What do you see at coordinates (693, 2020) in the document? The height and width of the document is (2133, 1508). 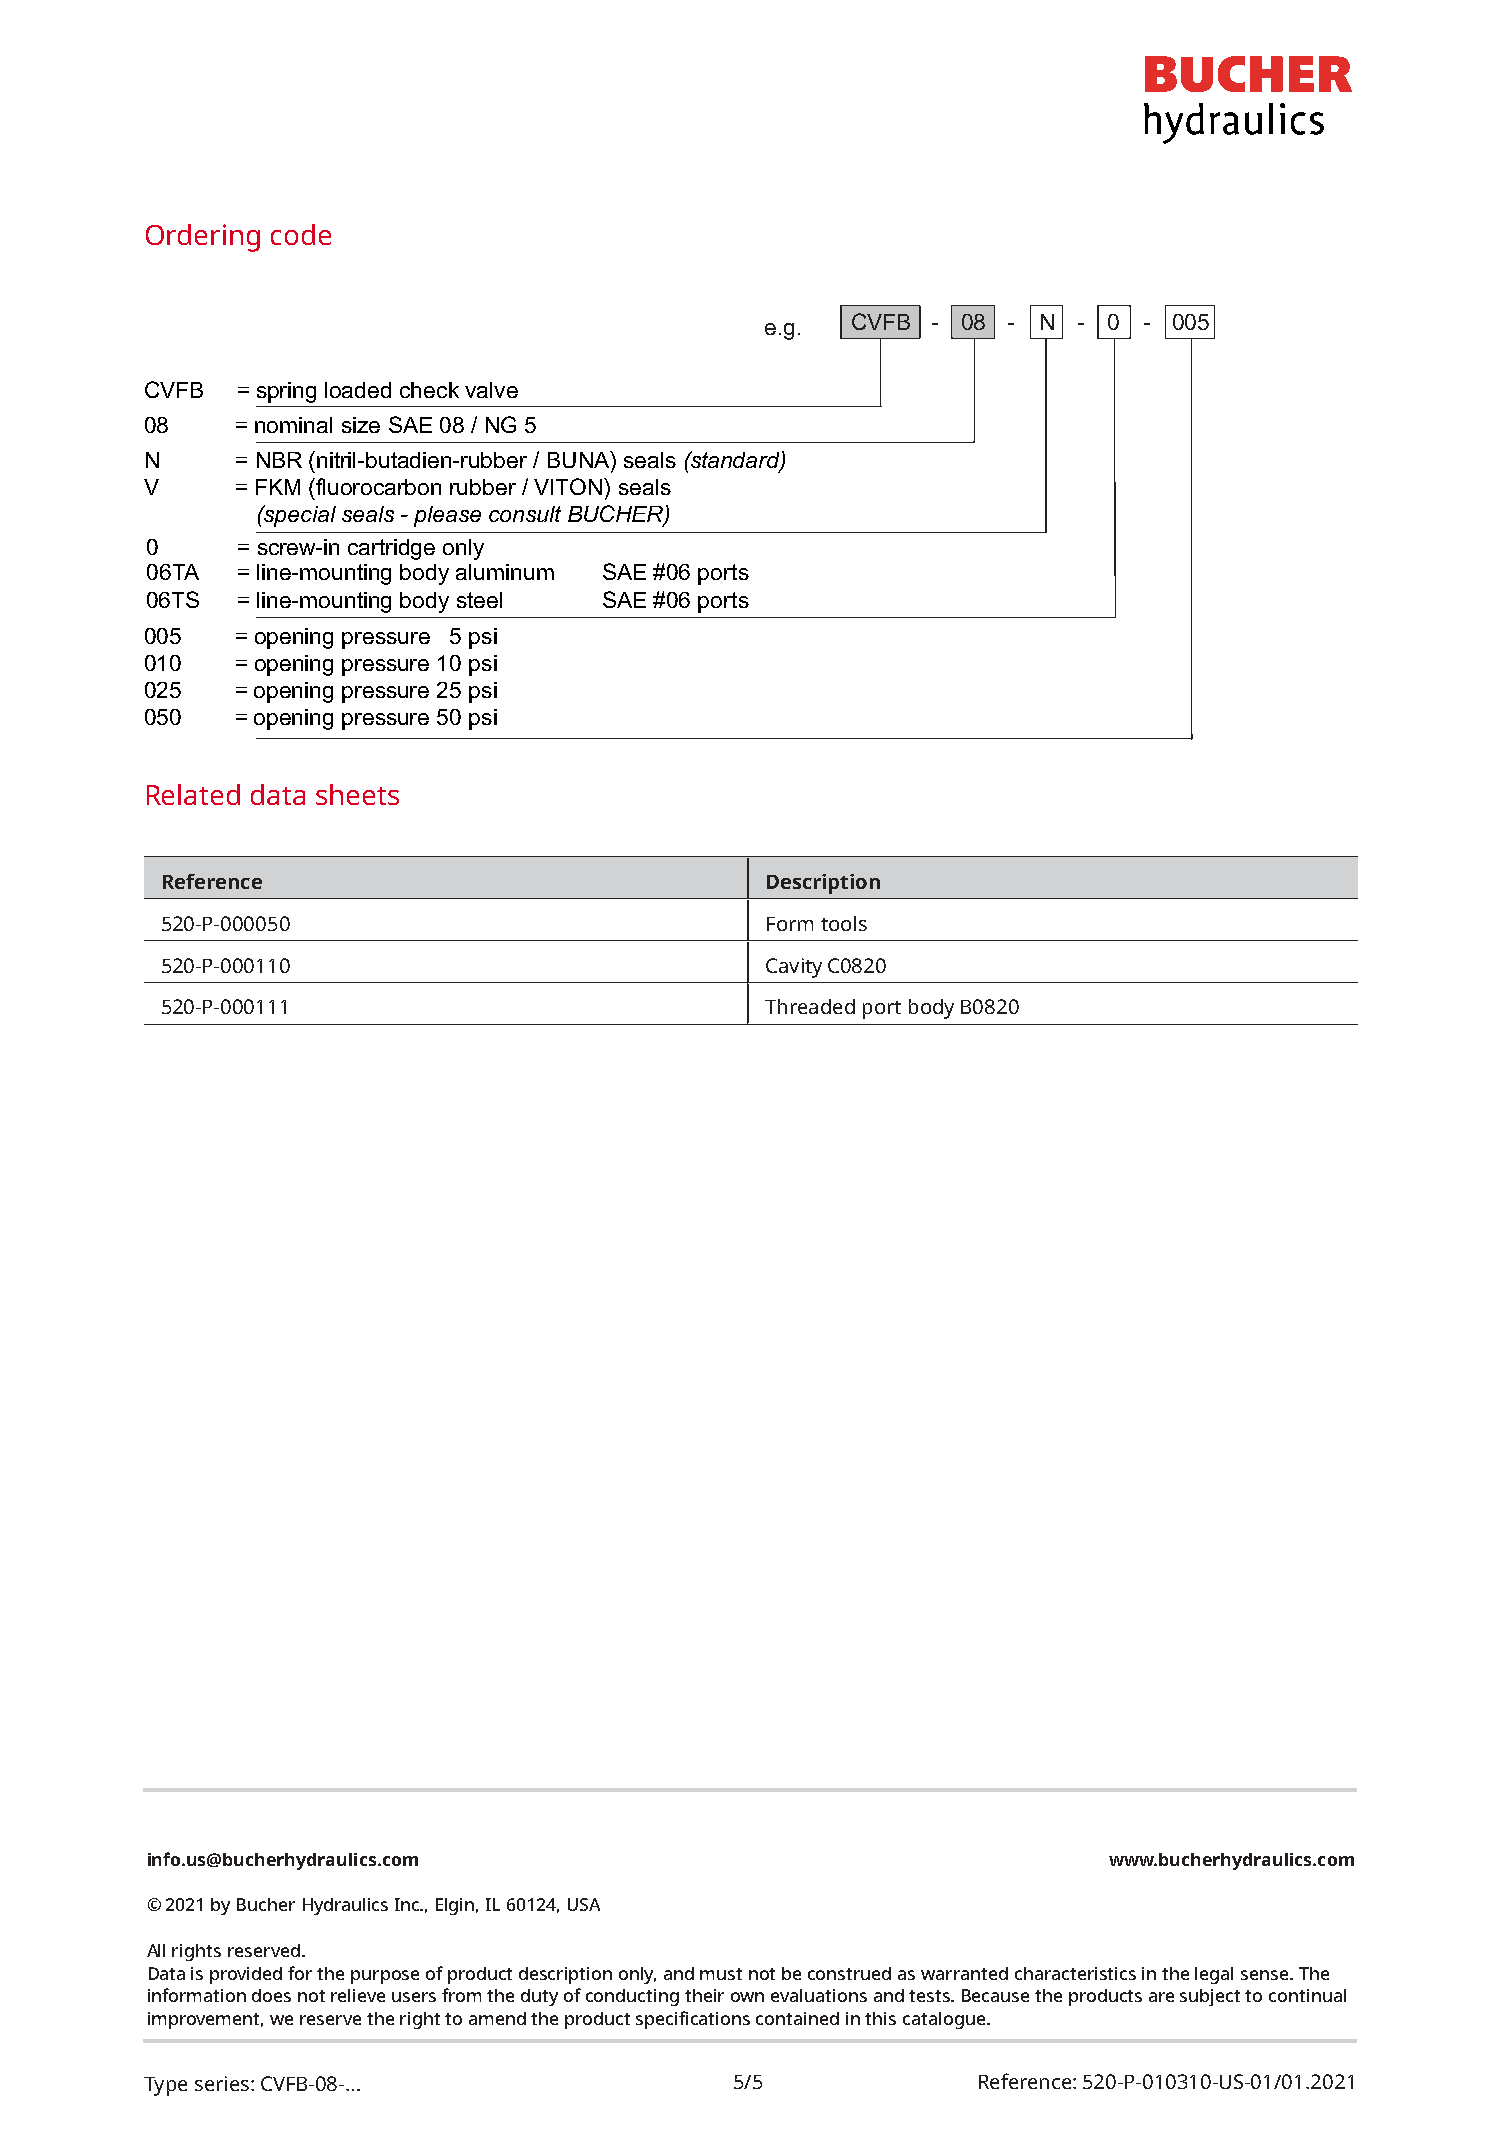 I see `specifications` at bounding box center [693, 2020].
